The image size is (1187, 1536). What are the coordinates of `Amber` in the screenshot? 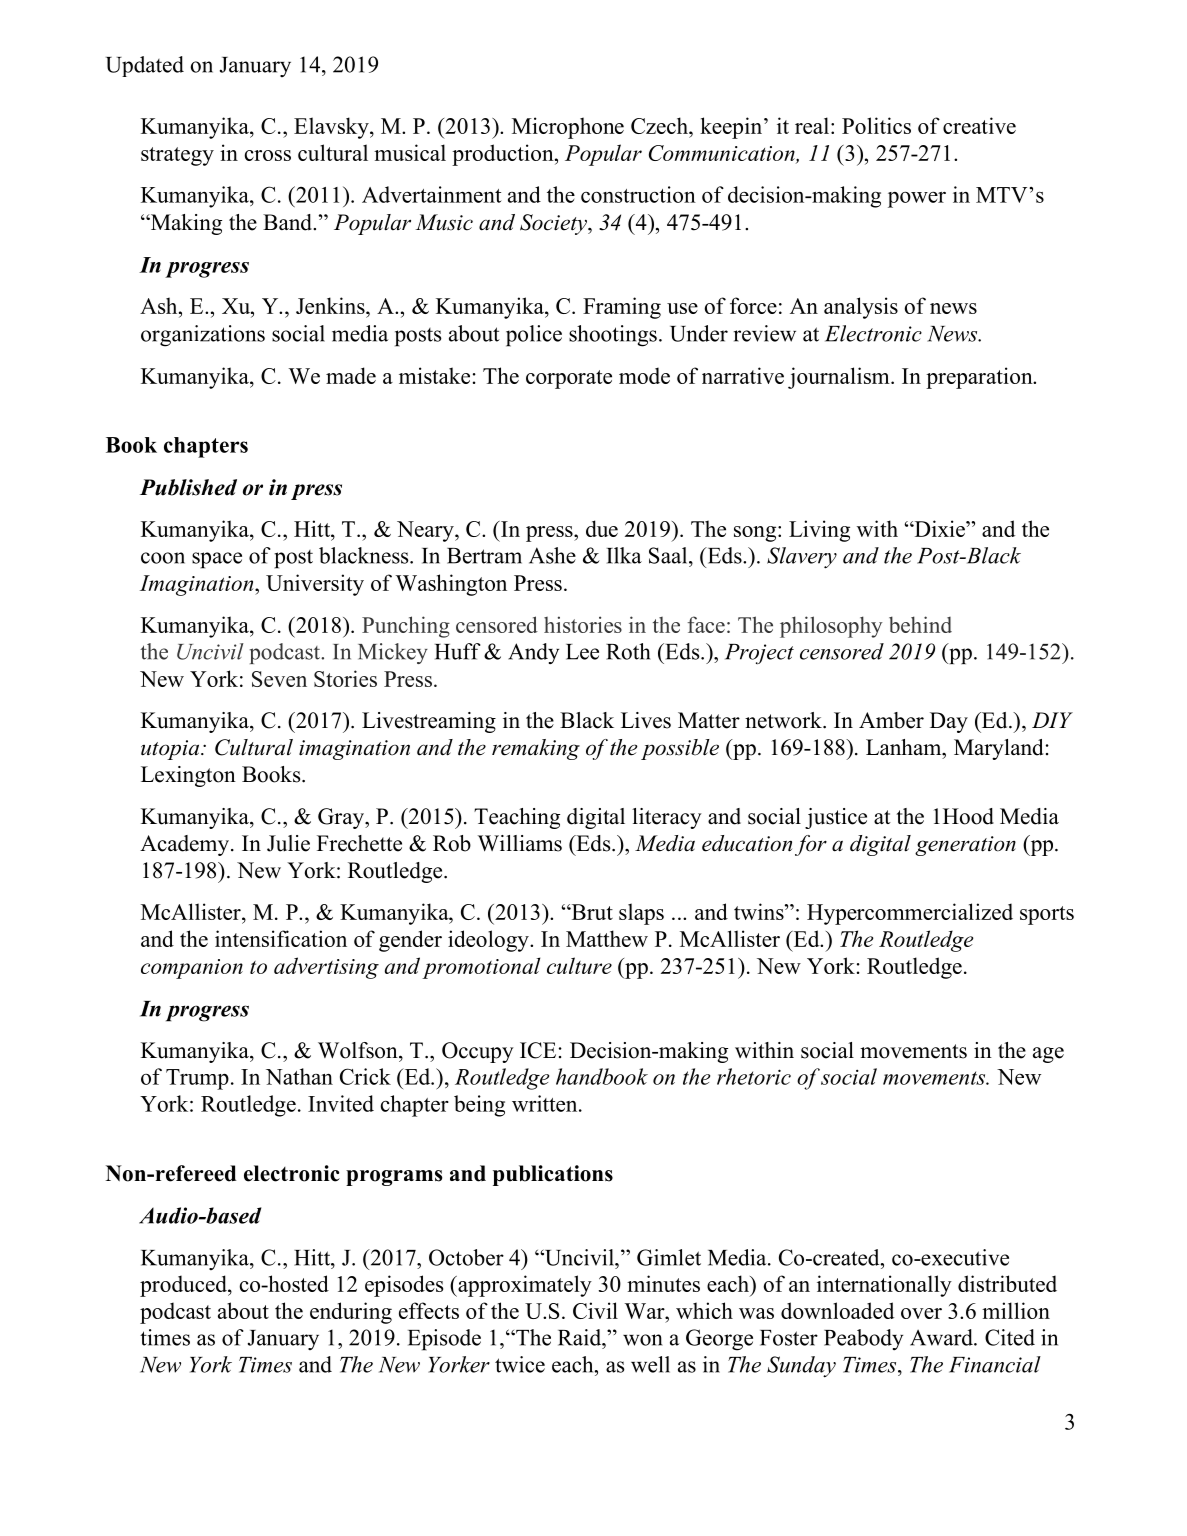 It's located at (891, 720).
